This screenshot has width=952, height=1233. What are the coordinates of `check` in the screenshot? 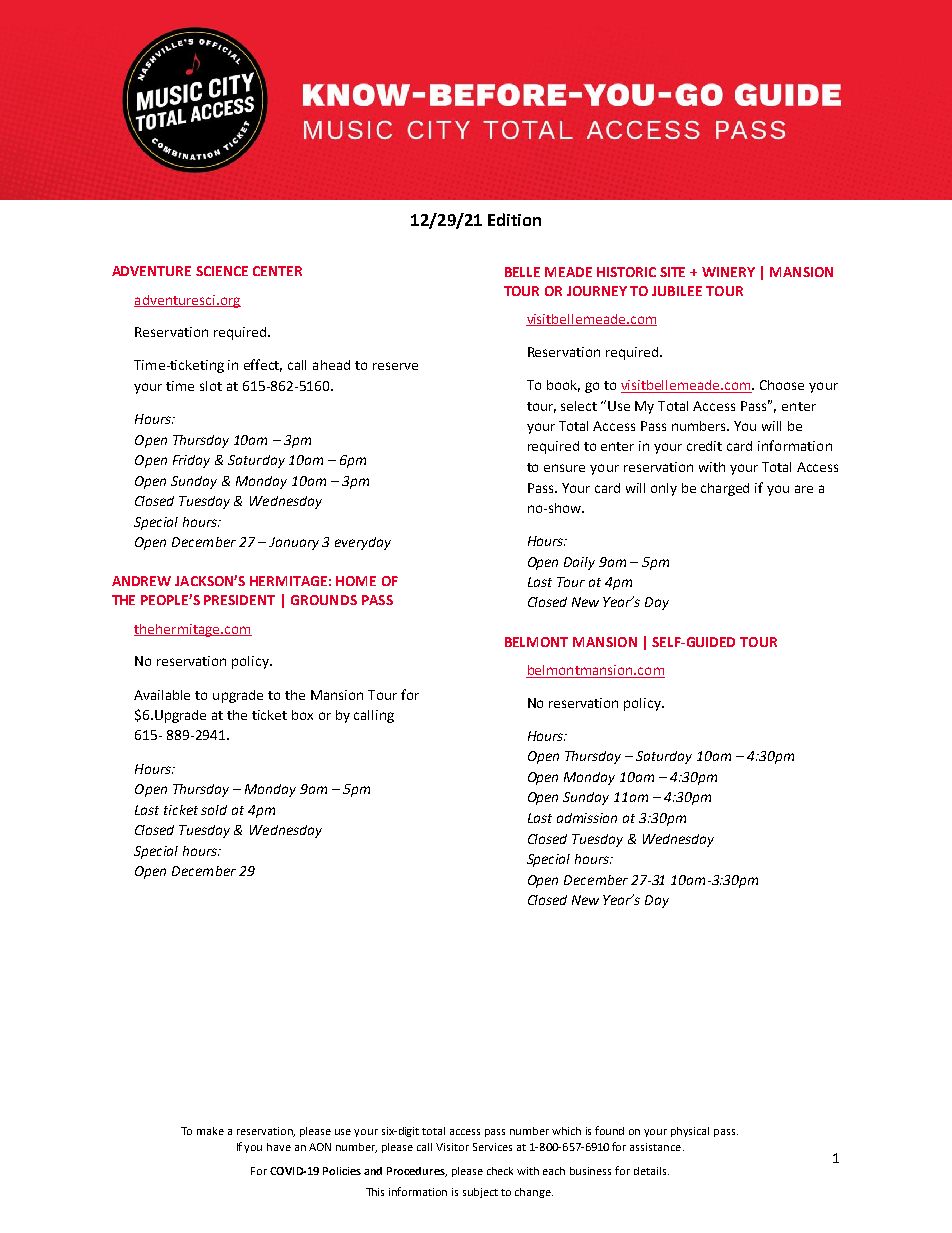 It's located at (500, 1171).
